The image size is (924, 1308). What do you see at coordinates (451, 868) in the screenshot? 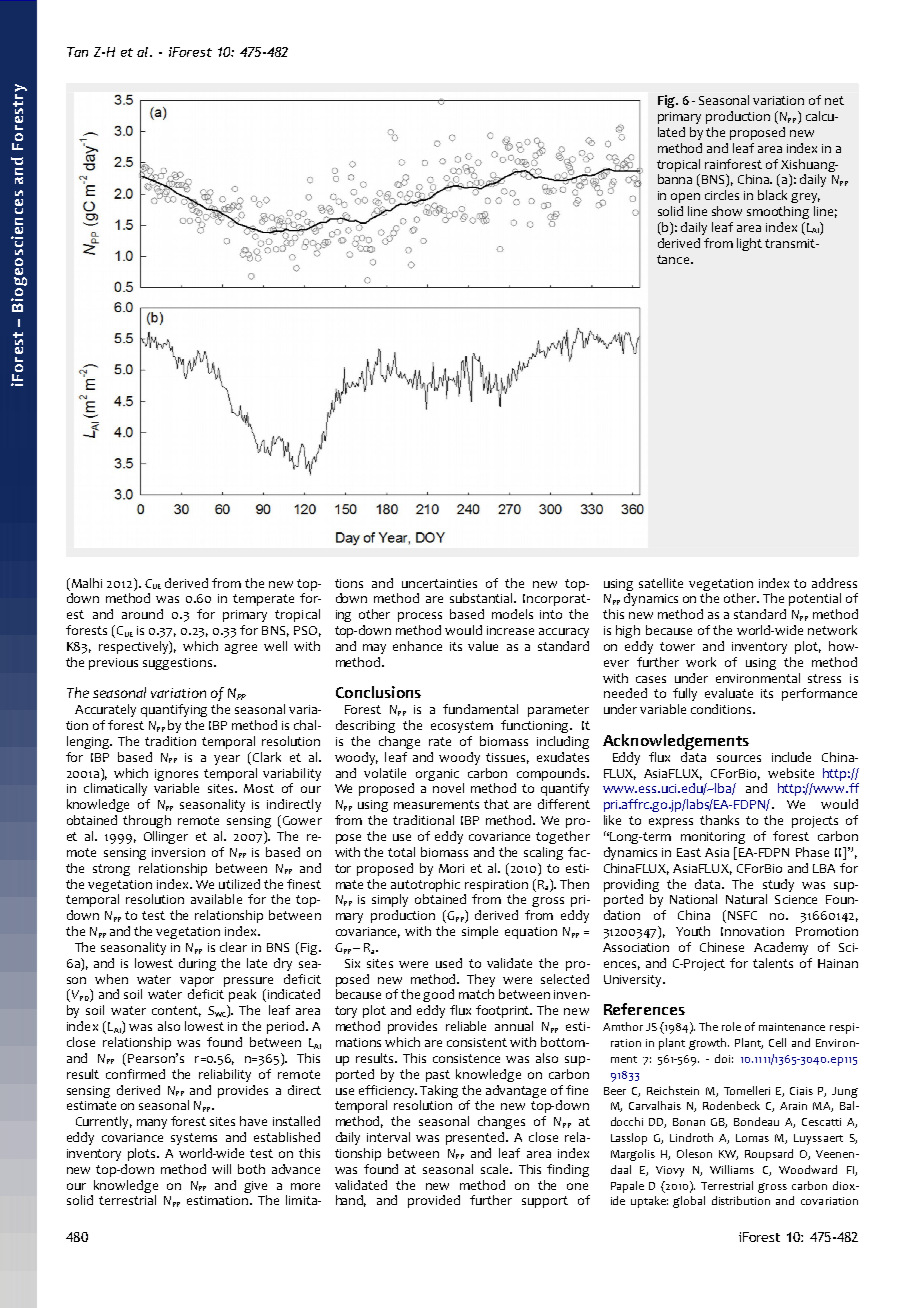
I see `Mori` at bounding box center [451, 868].
